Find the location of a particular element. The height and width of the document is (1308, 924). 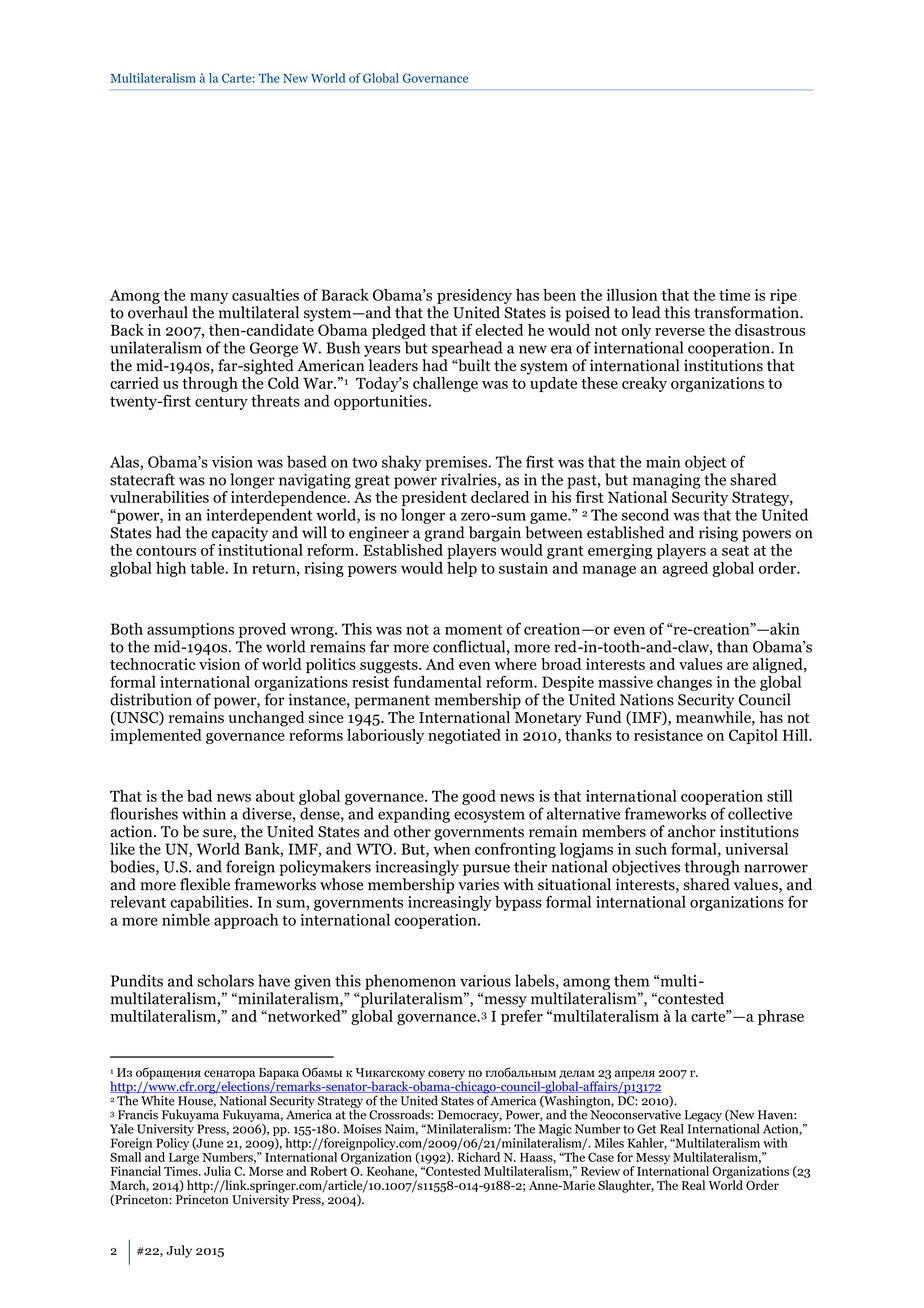

spearhead is located at coordinates (467, 349).
